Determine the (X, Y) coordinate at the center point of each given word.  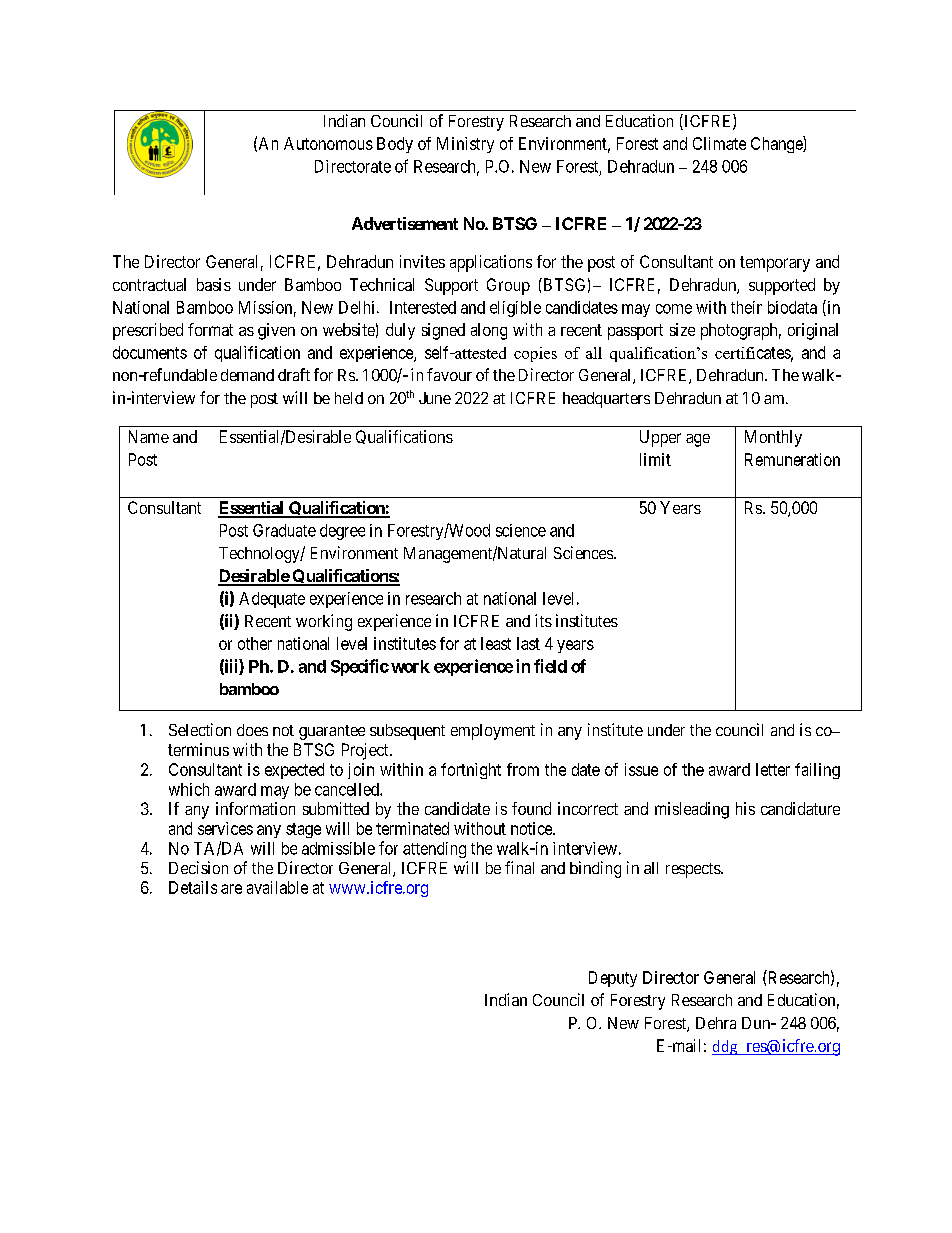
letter (773, 769)
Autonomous (328, 143)
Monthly (773, 438)
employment (493, 732)
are (231, 889)
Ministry (465, 145)
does (252, 730)
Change (777, 144)
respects (694, 870)
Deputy (613, 979)
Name (149, 436)
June (435, 398)
